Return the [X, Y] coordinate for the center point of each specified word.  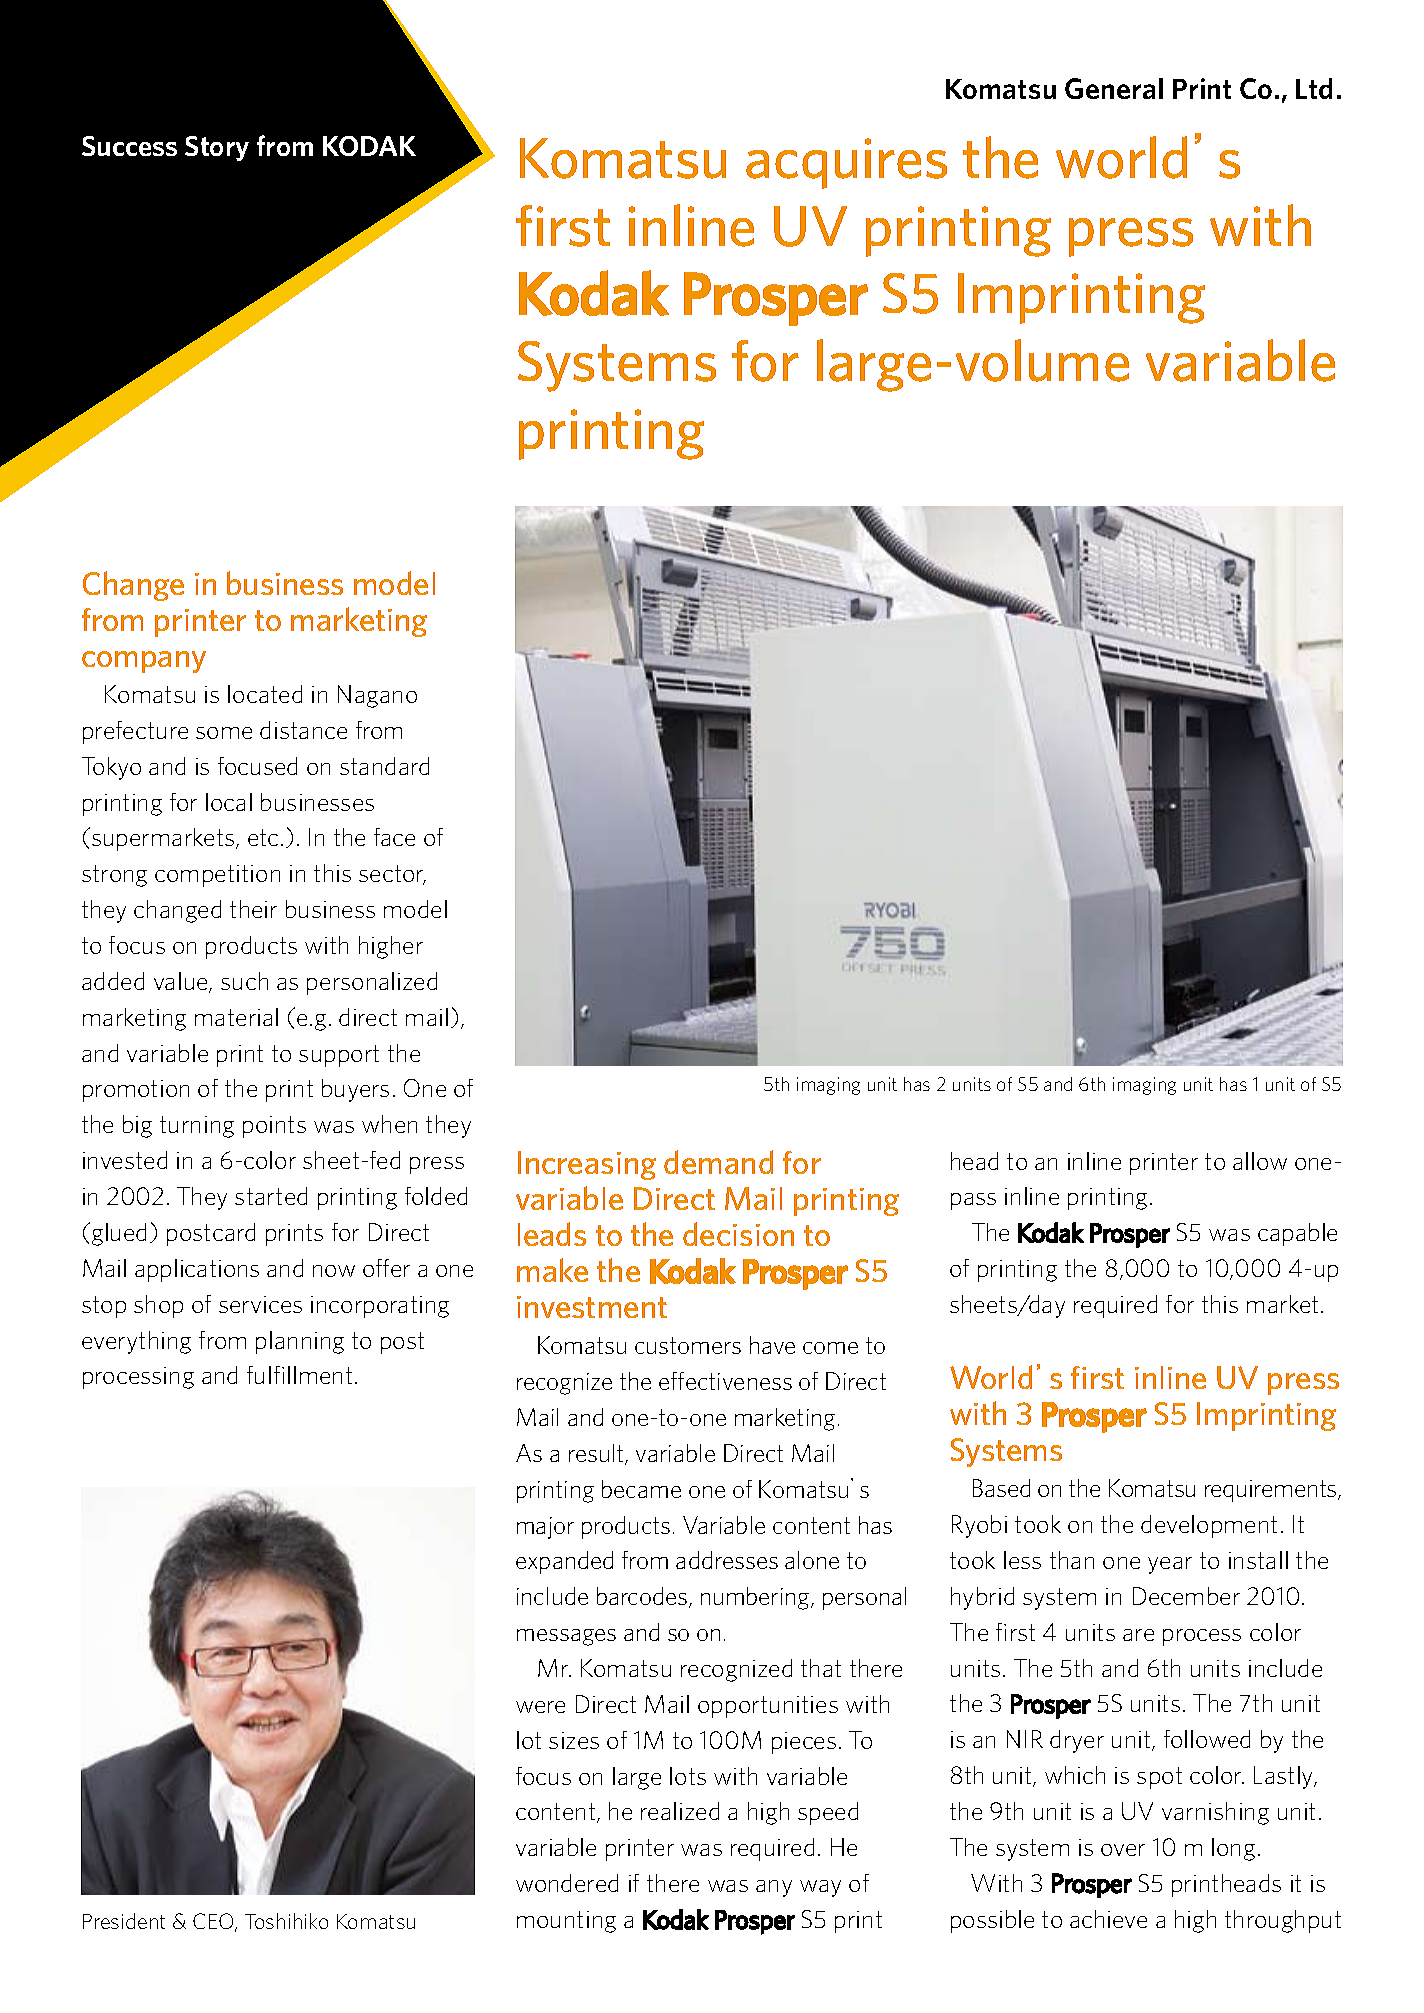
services [260, 1304]
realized [680, 1811]
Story [217, 148]
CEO [214, 1922]
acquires [846, 163]
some [224, 733]
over [1123, 1850]
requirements [1272, 1491]
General [1114, 88]
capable [1297, 1234]
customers [688, 1345]
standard [384, 766]
